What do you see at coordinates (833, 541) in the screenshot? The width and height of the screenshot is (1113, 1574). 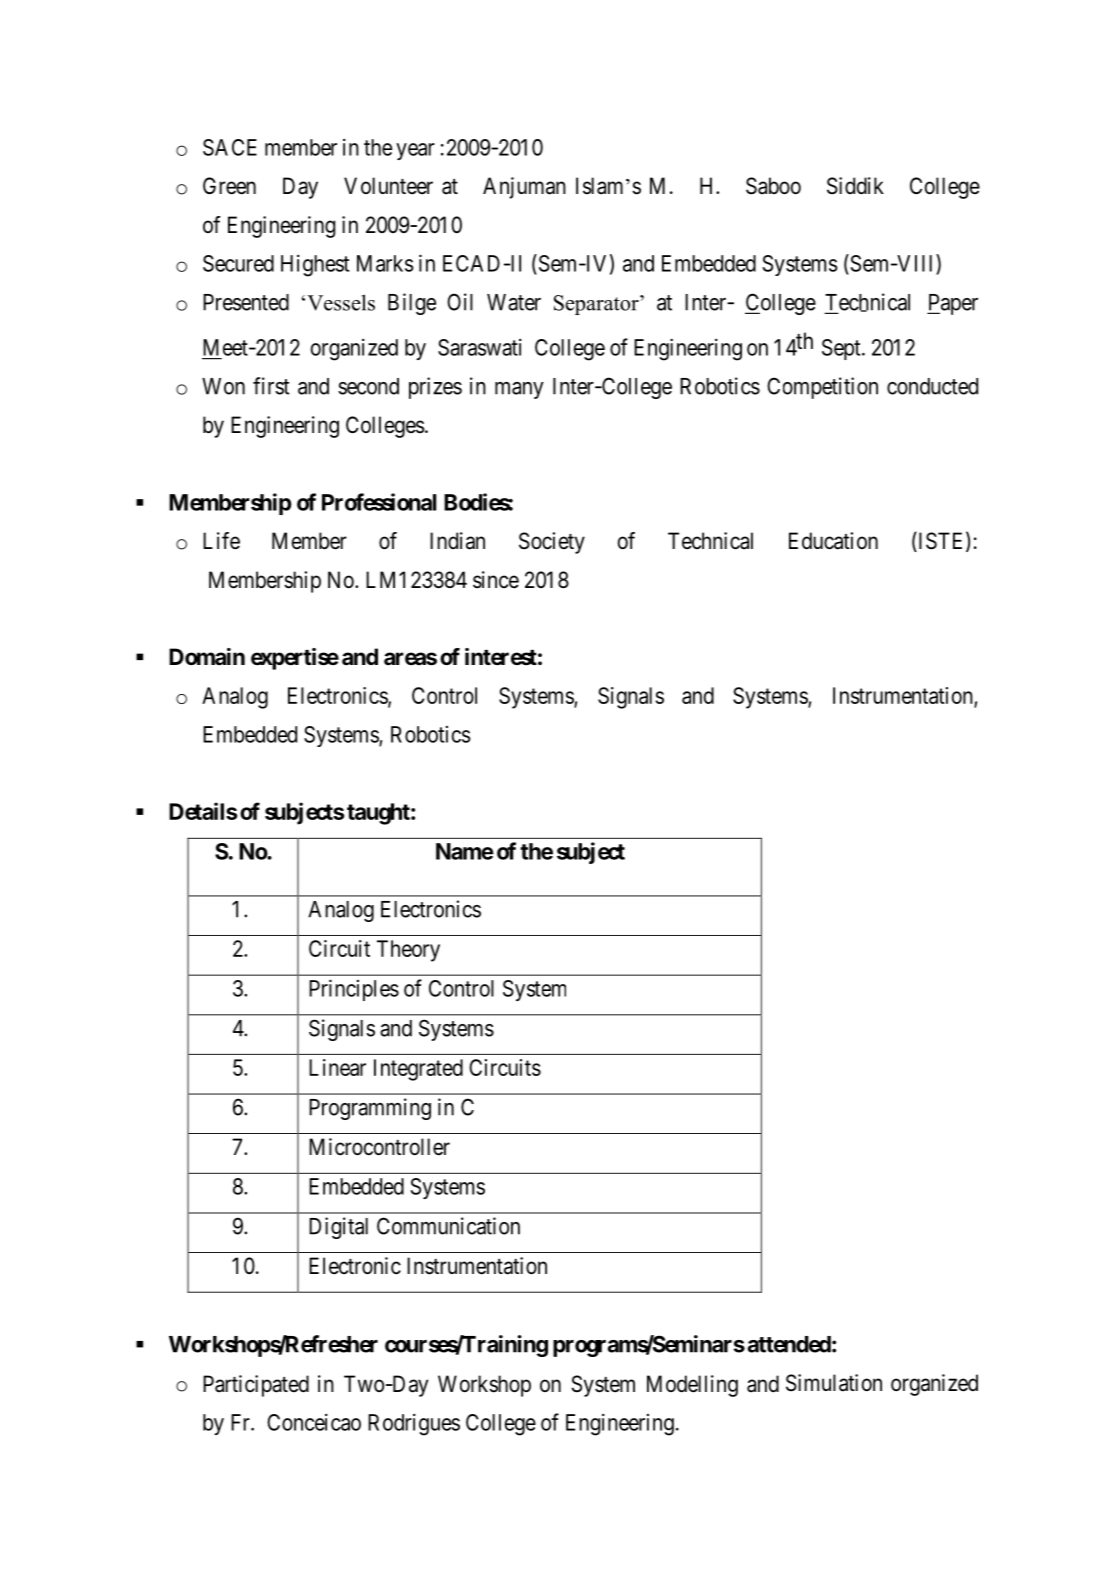 I see `Education` at bounding box center [833, 541].
